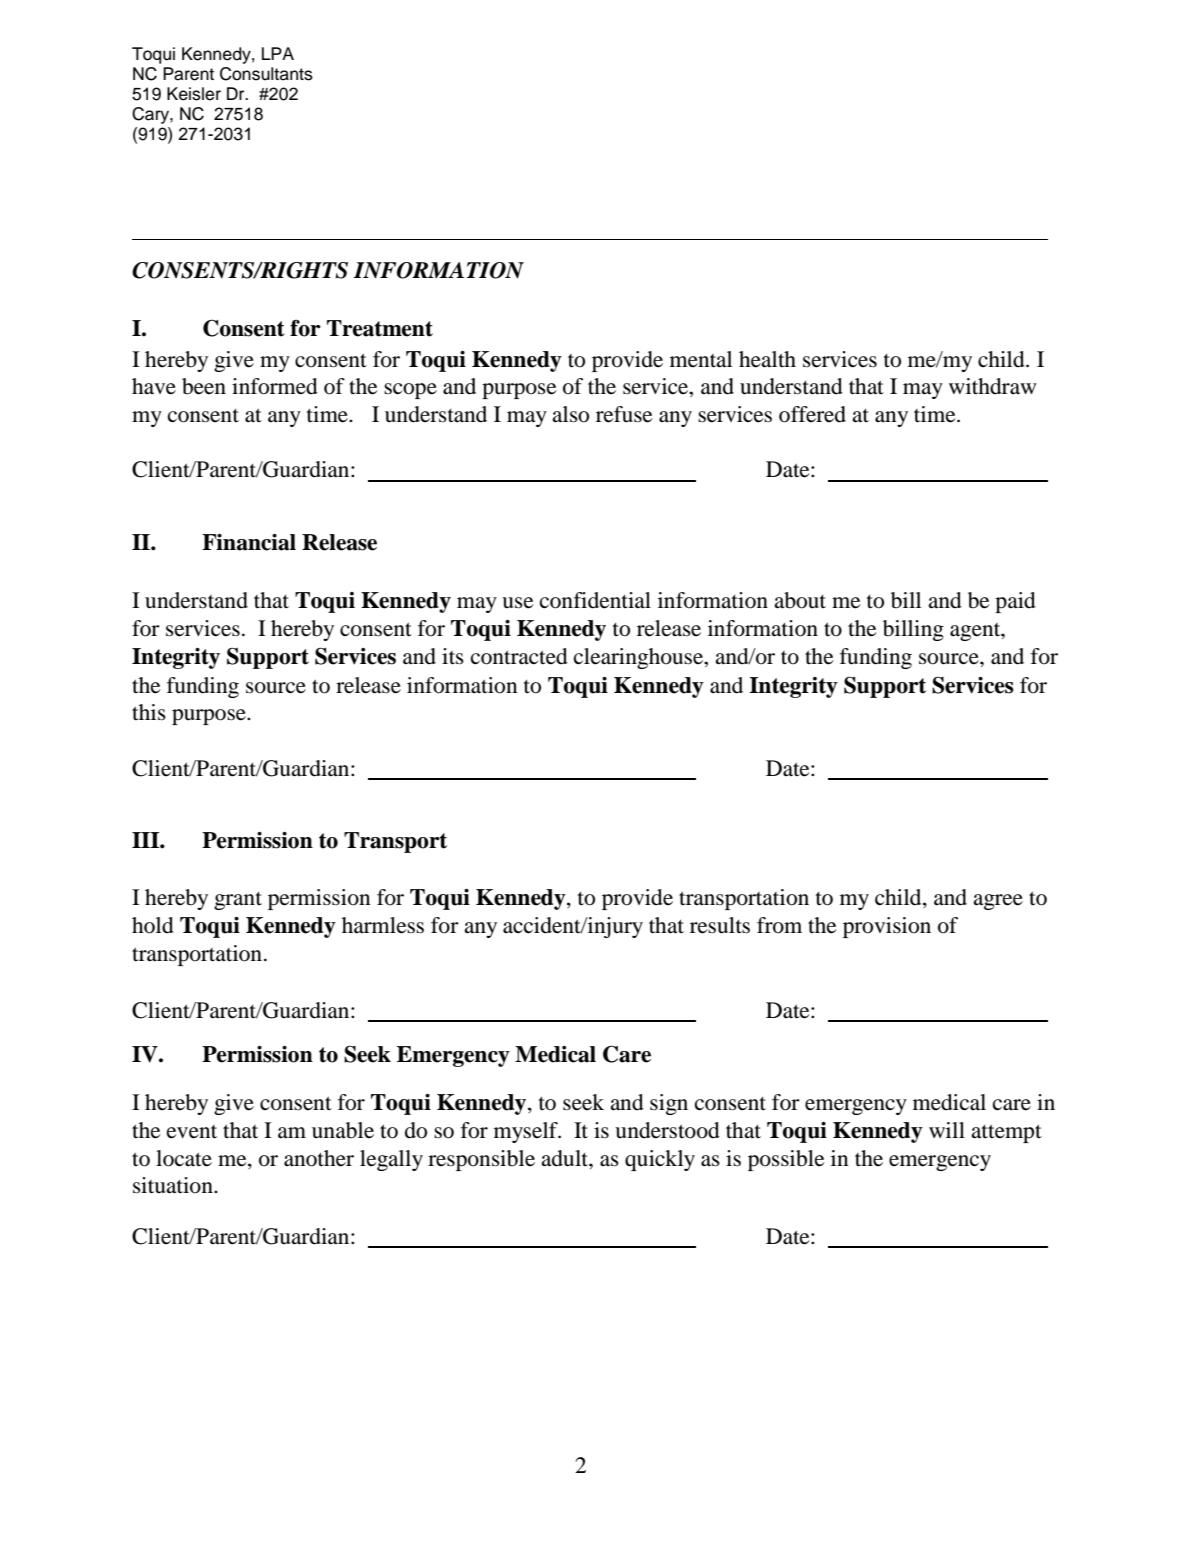 The height and width of the document is (1549, 1197). Describe the element at coordinates (266, 74) in the document. I see `Consultants` at that location.
